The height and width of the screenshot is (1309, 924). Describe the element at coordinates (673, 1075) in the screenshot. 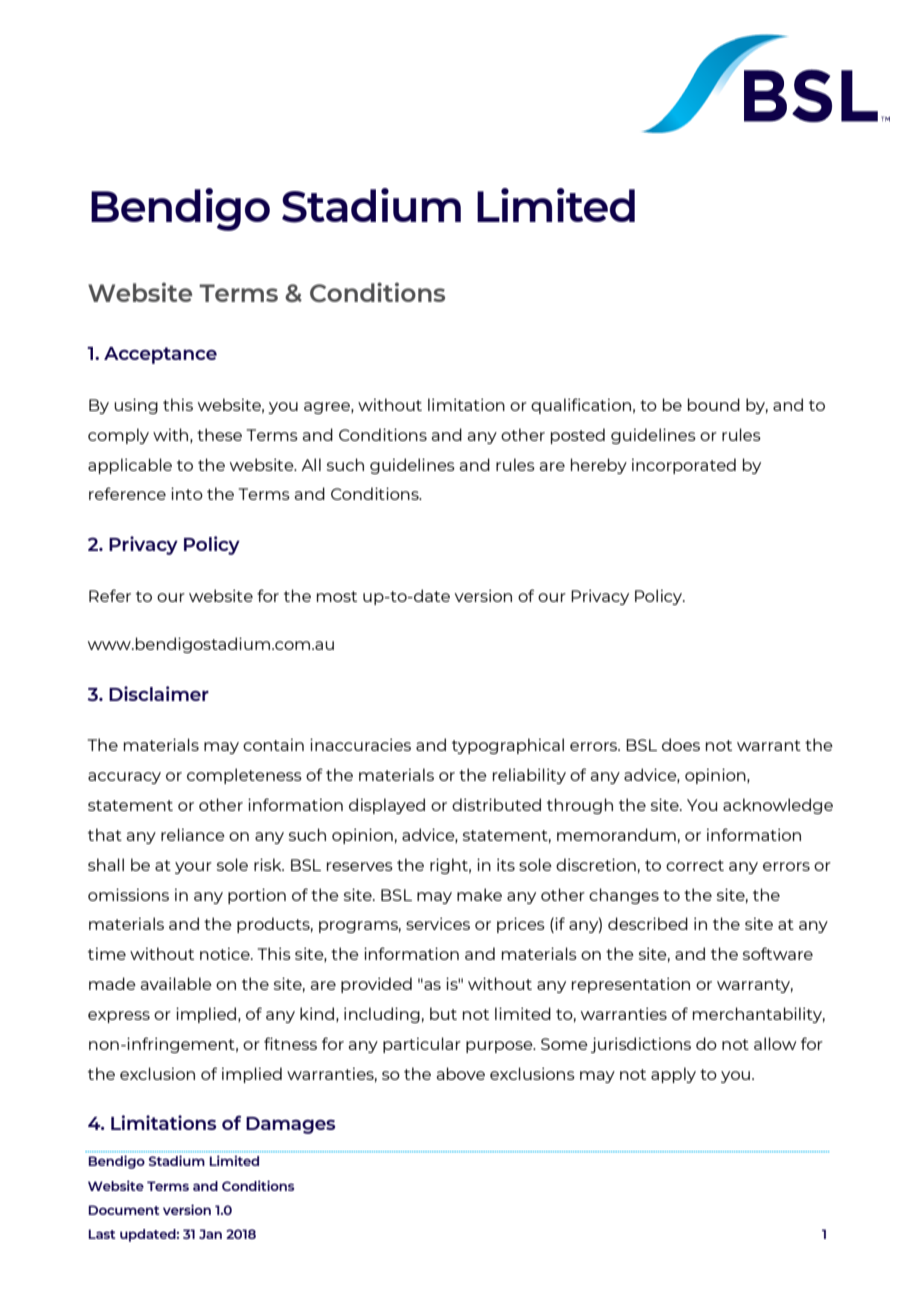

I see `apply` at that location.
